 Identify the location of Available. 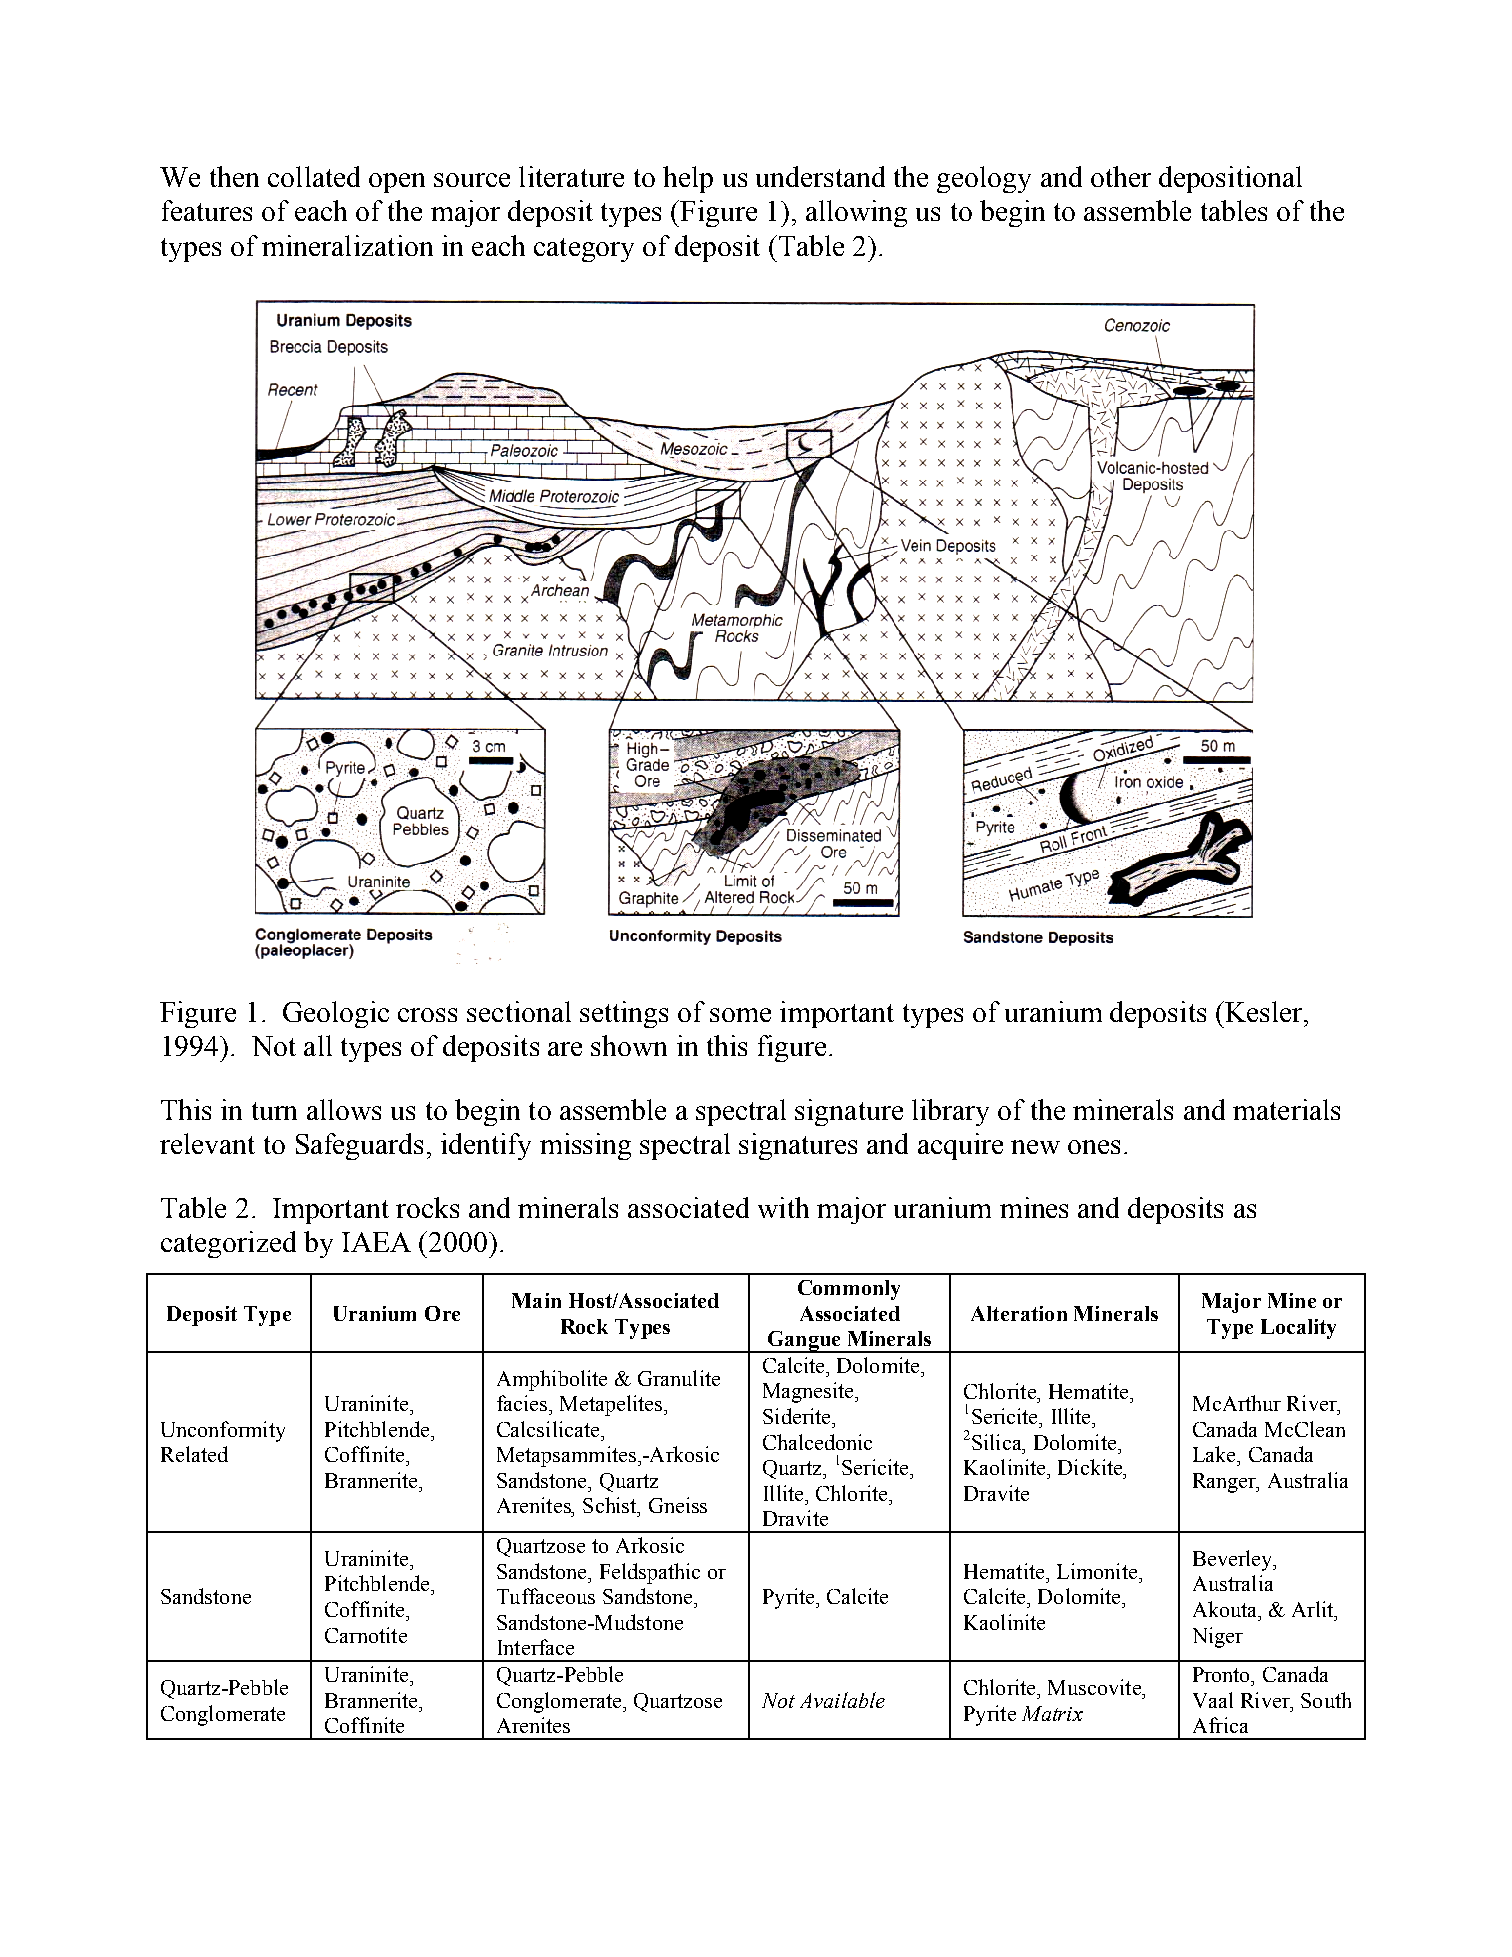
(842, 1700).
